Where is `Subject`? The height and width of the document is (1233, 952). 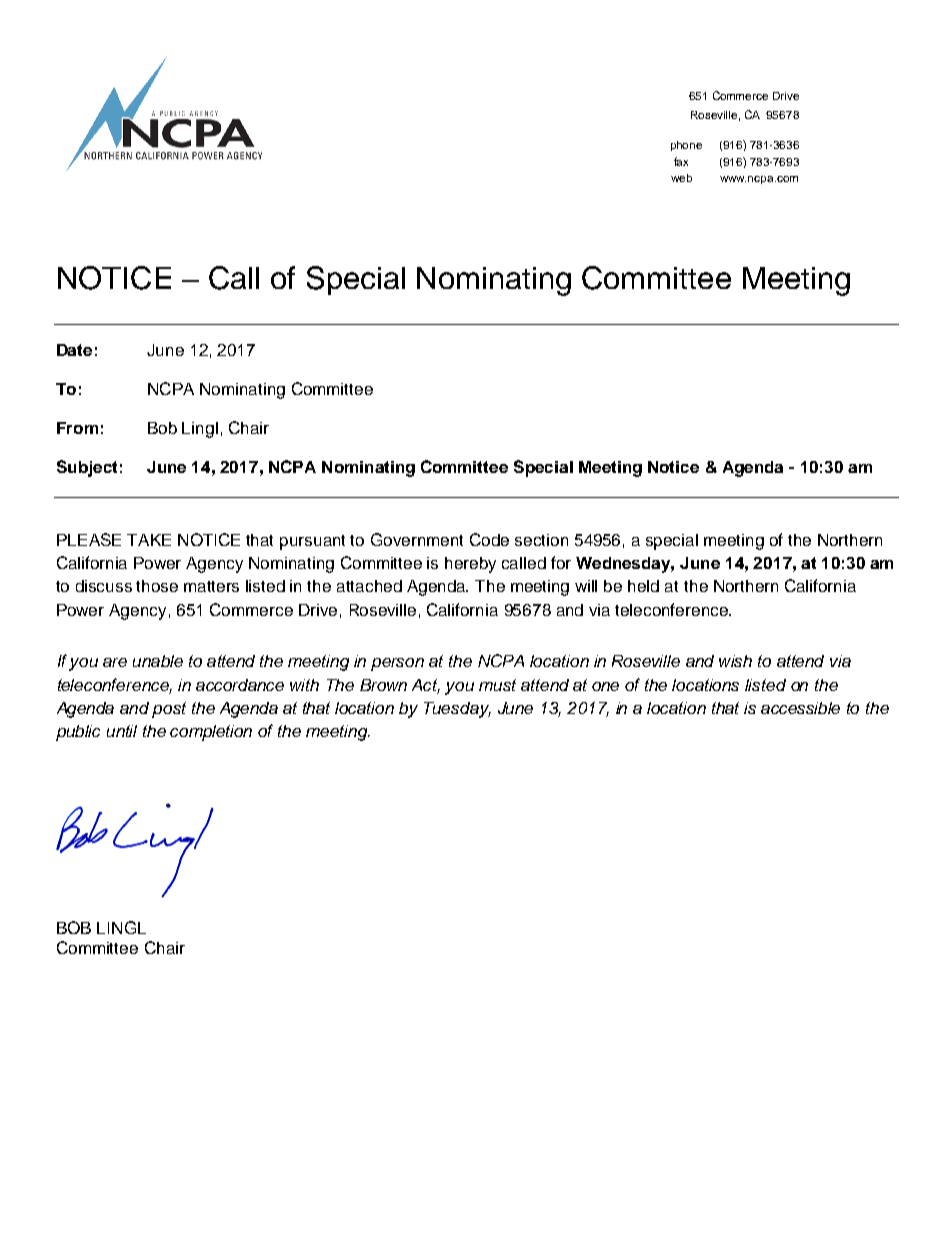 Subject is located at coordinates (87, 468).
